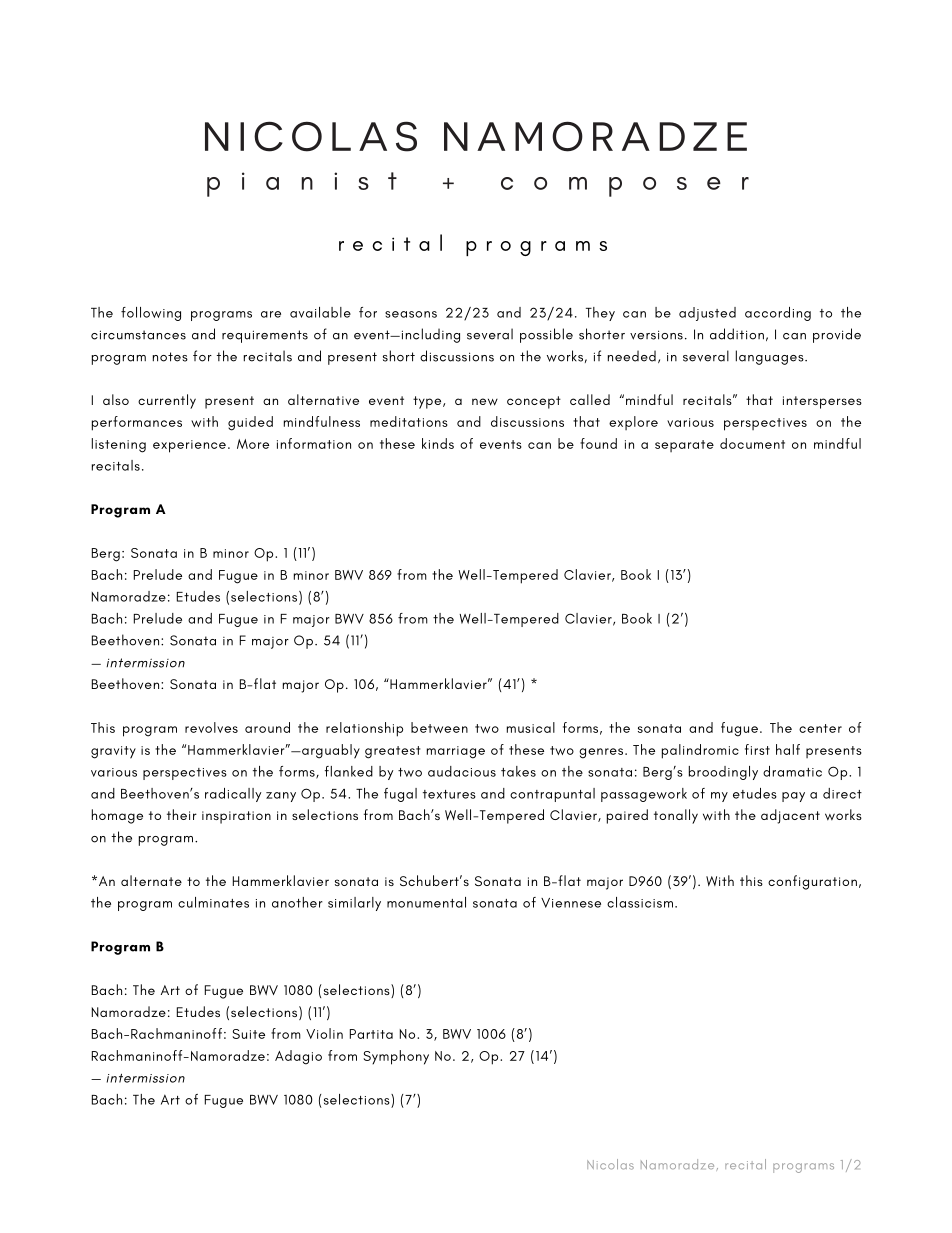 Image resolution: width=952 pixels, height=1233 pixels. I want to click on marriage, so click(456, 752).
